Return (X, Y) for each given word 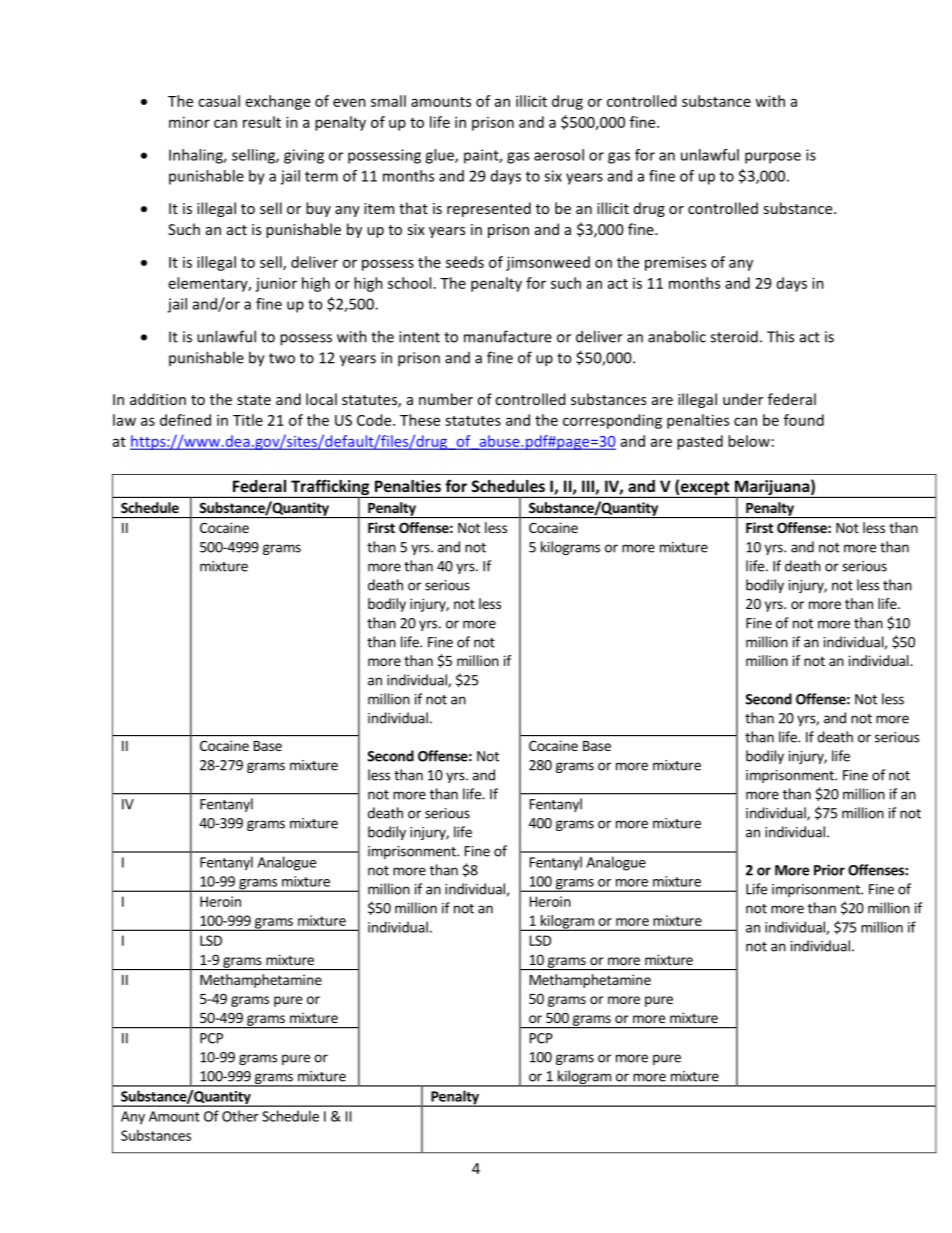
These (420, 420)
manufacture (508, 336)
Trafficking (330, 488)
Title (248, 420)
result (262, 122)
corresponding (612, 421)
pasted (700, 442)
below (749, 441)
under (743, 399)
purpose (773, 158)
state (254, 400)
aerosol (559, 155)
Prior (829, 870)
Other (240, 1116)
